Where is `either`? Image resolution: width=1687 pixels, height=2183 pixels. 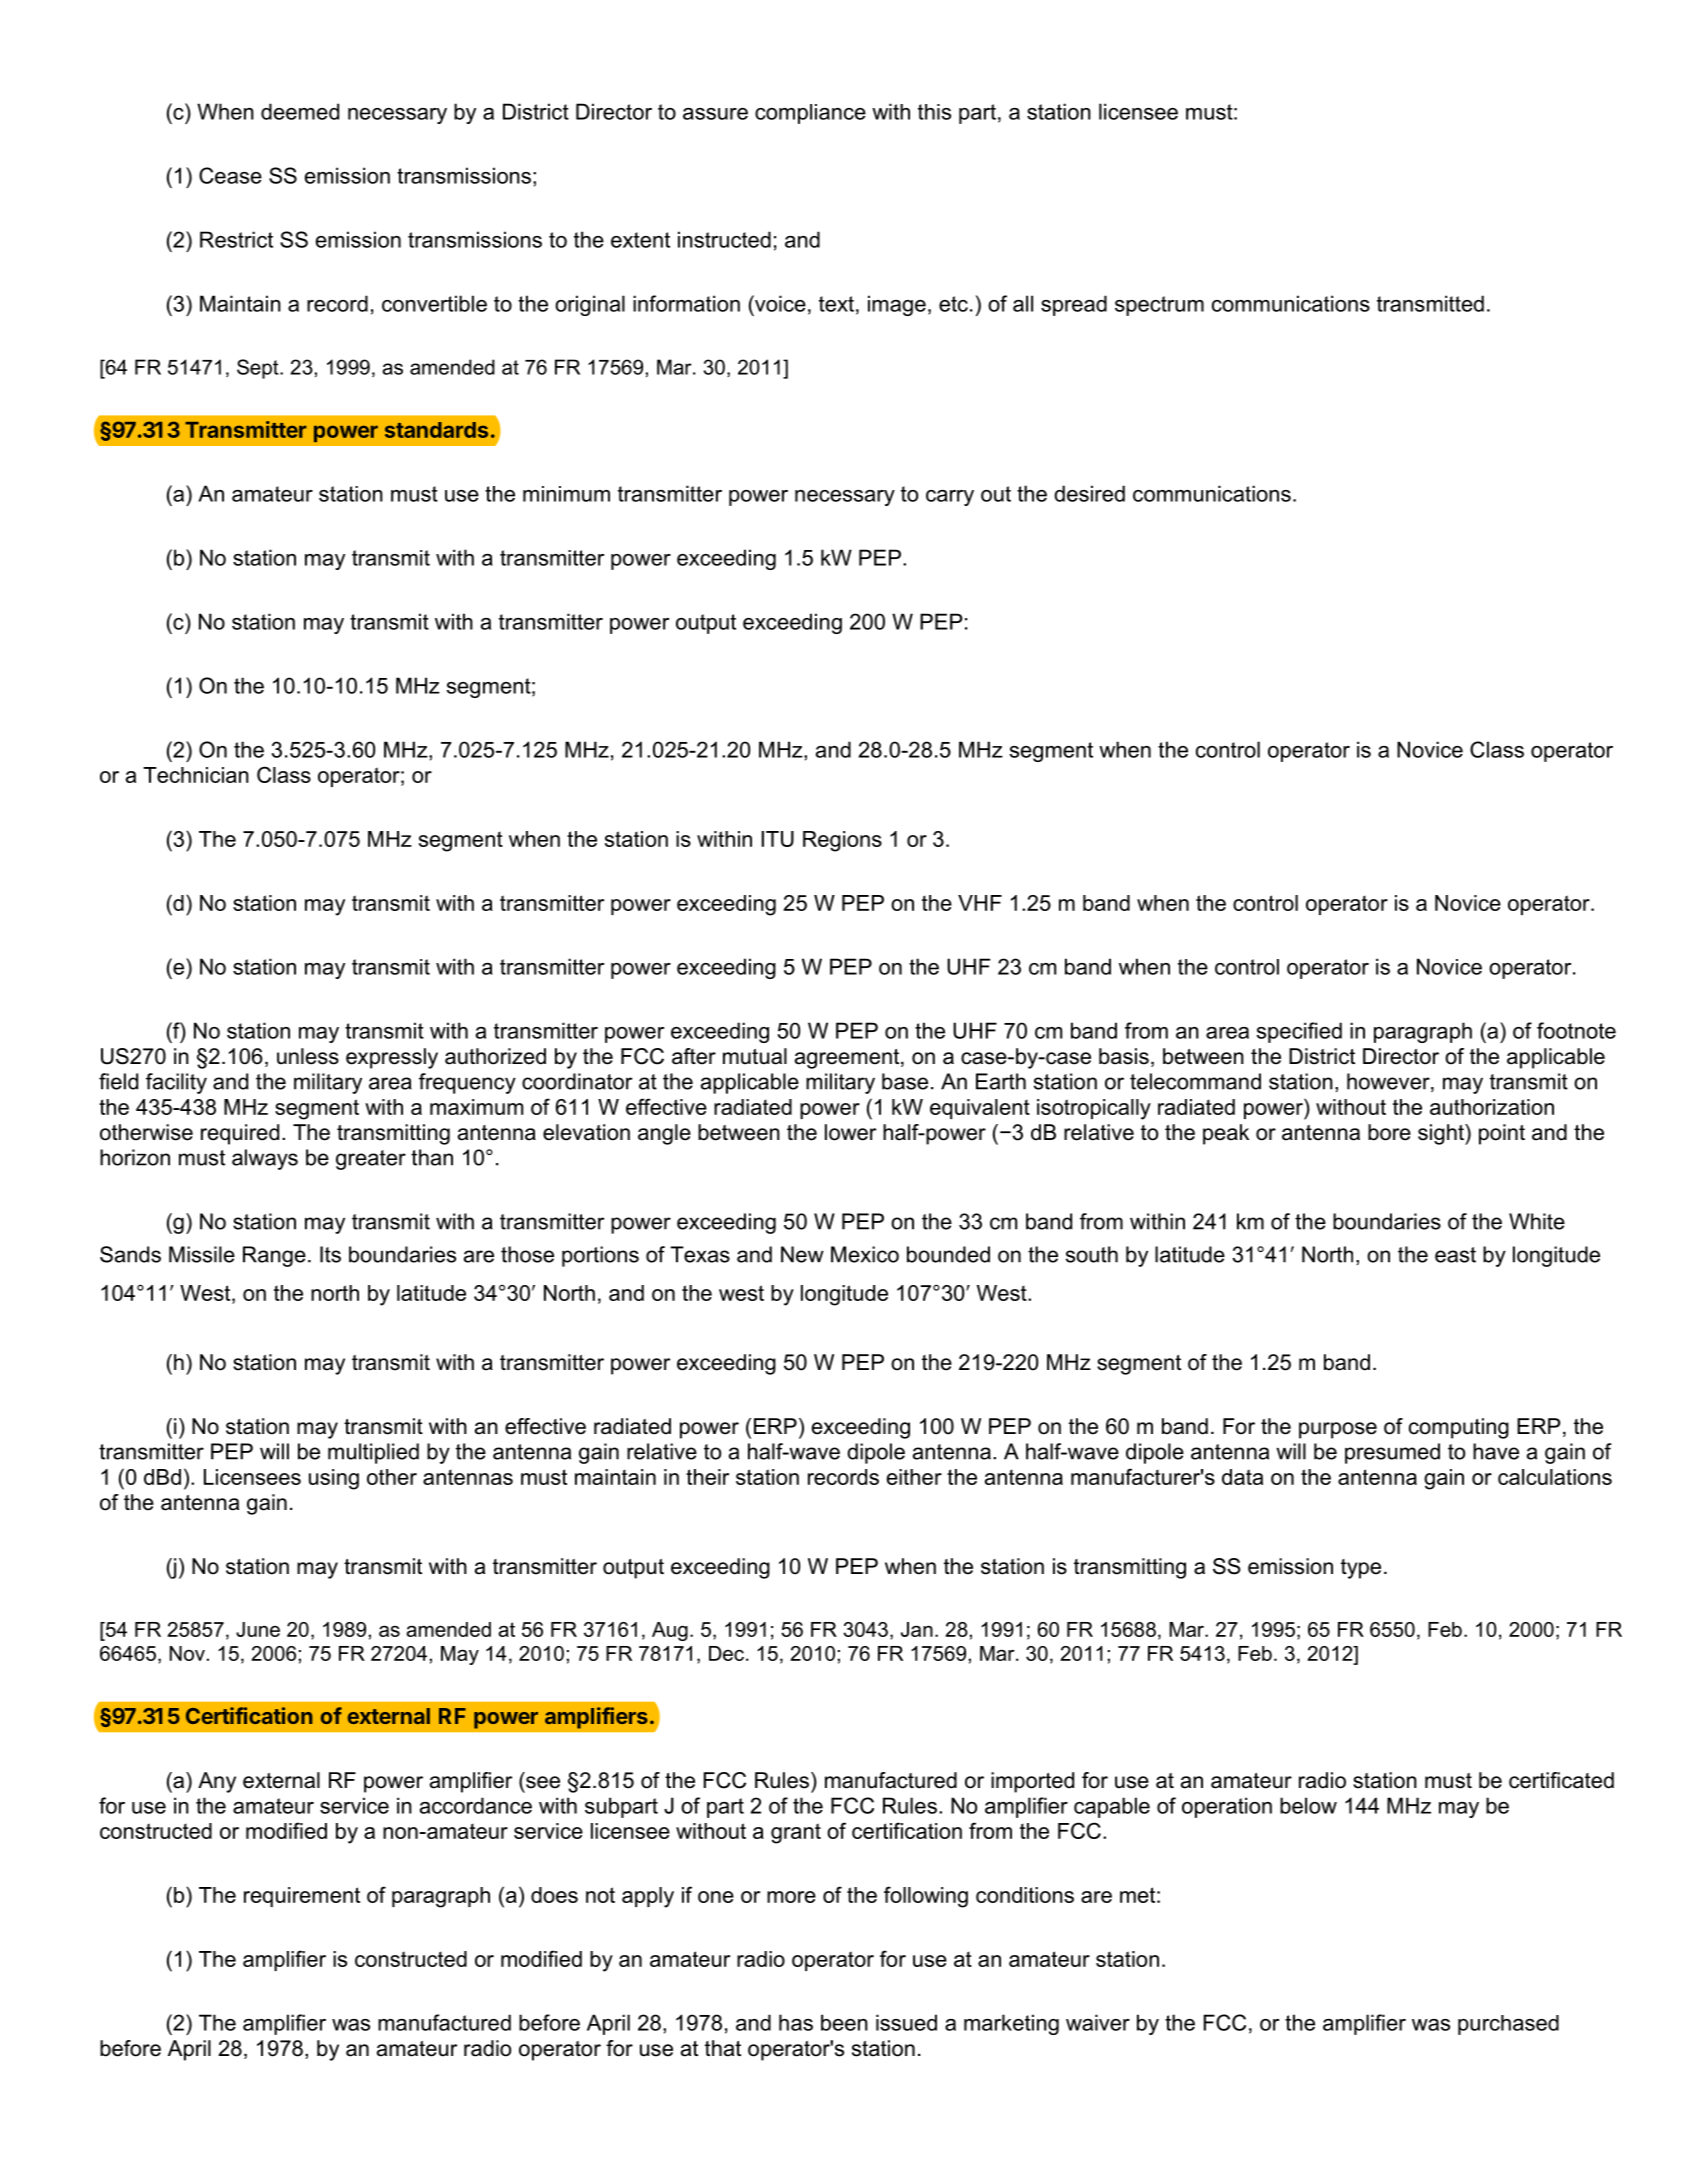
either is located at coordinates (914, 1477).
